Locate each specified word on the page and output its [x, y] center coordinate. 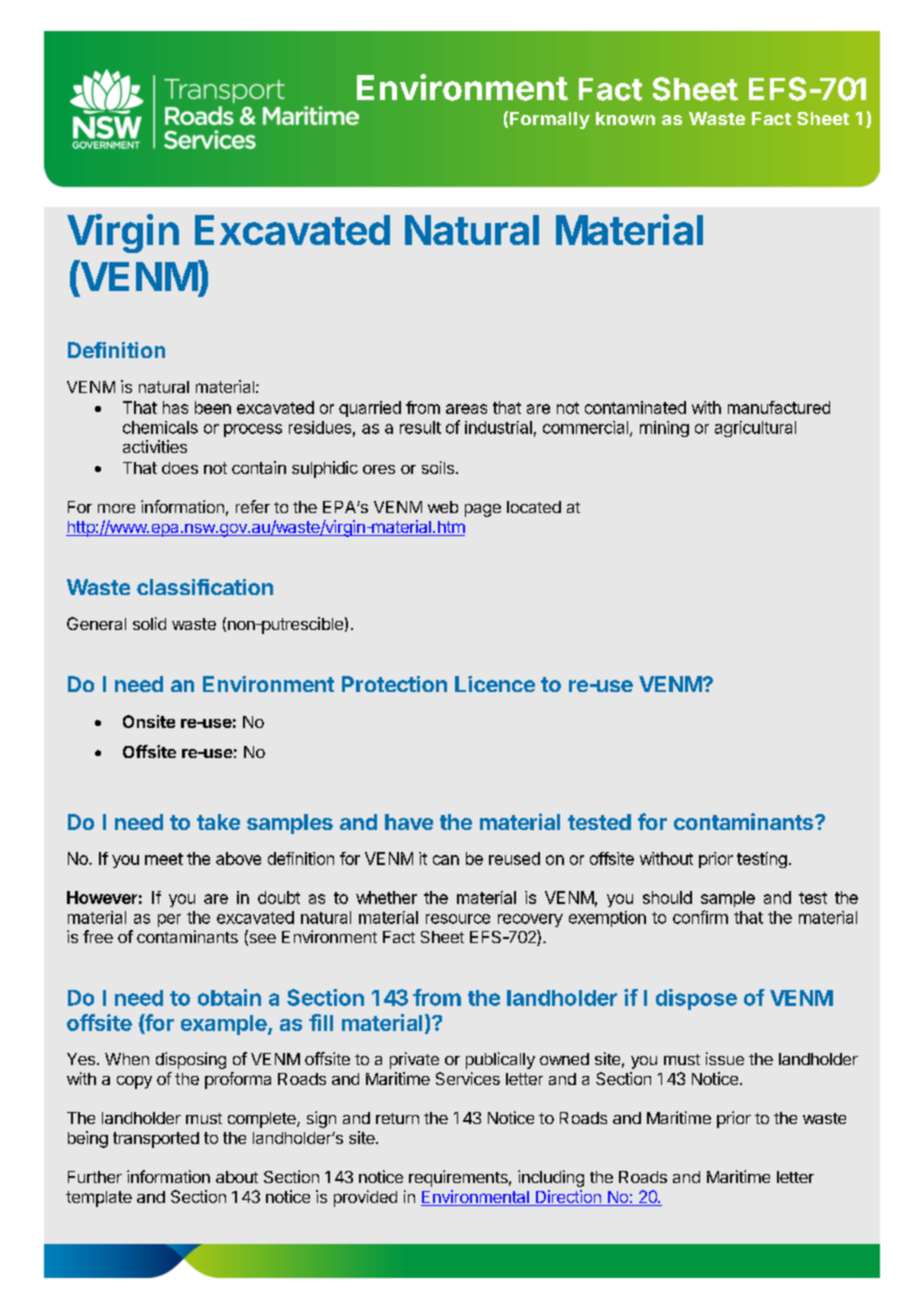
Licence [495, 684]
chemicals [160, 427]
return [397, 1118]
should [667, 897]
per [169, 920]
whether [386, 897]
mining [664, 429]
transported [156, 1140]
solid [149, 623]
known [625, 118]
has [175, 407]
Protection [394, 684]
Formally [550, 120]
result [420, 427]
